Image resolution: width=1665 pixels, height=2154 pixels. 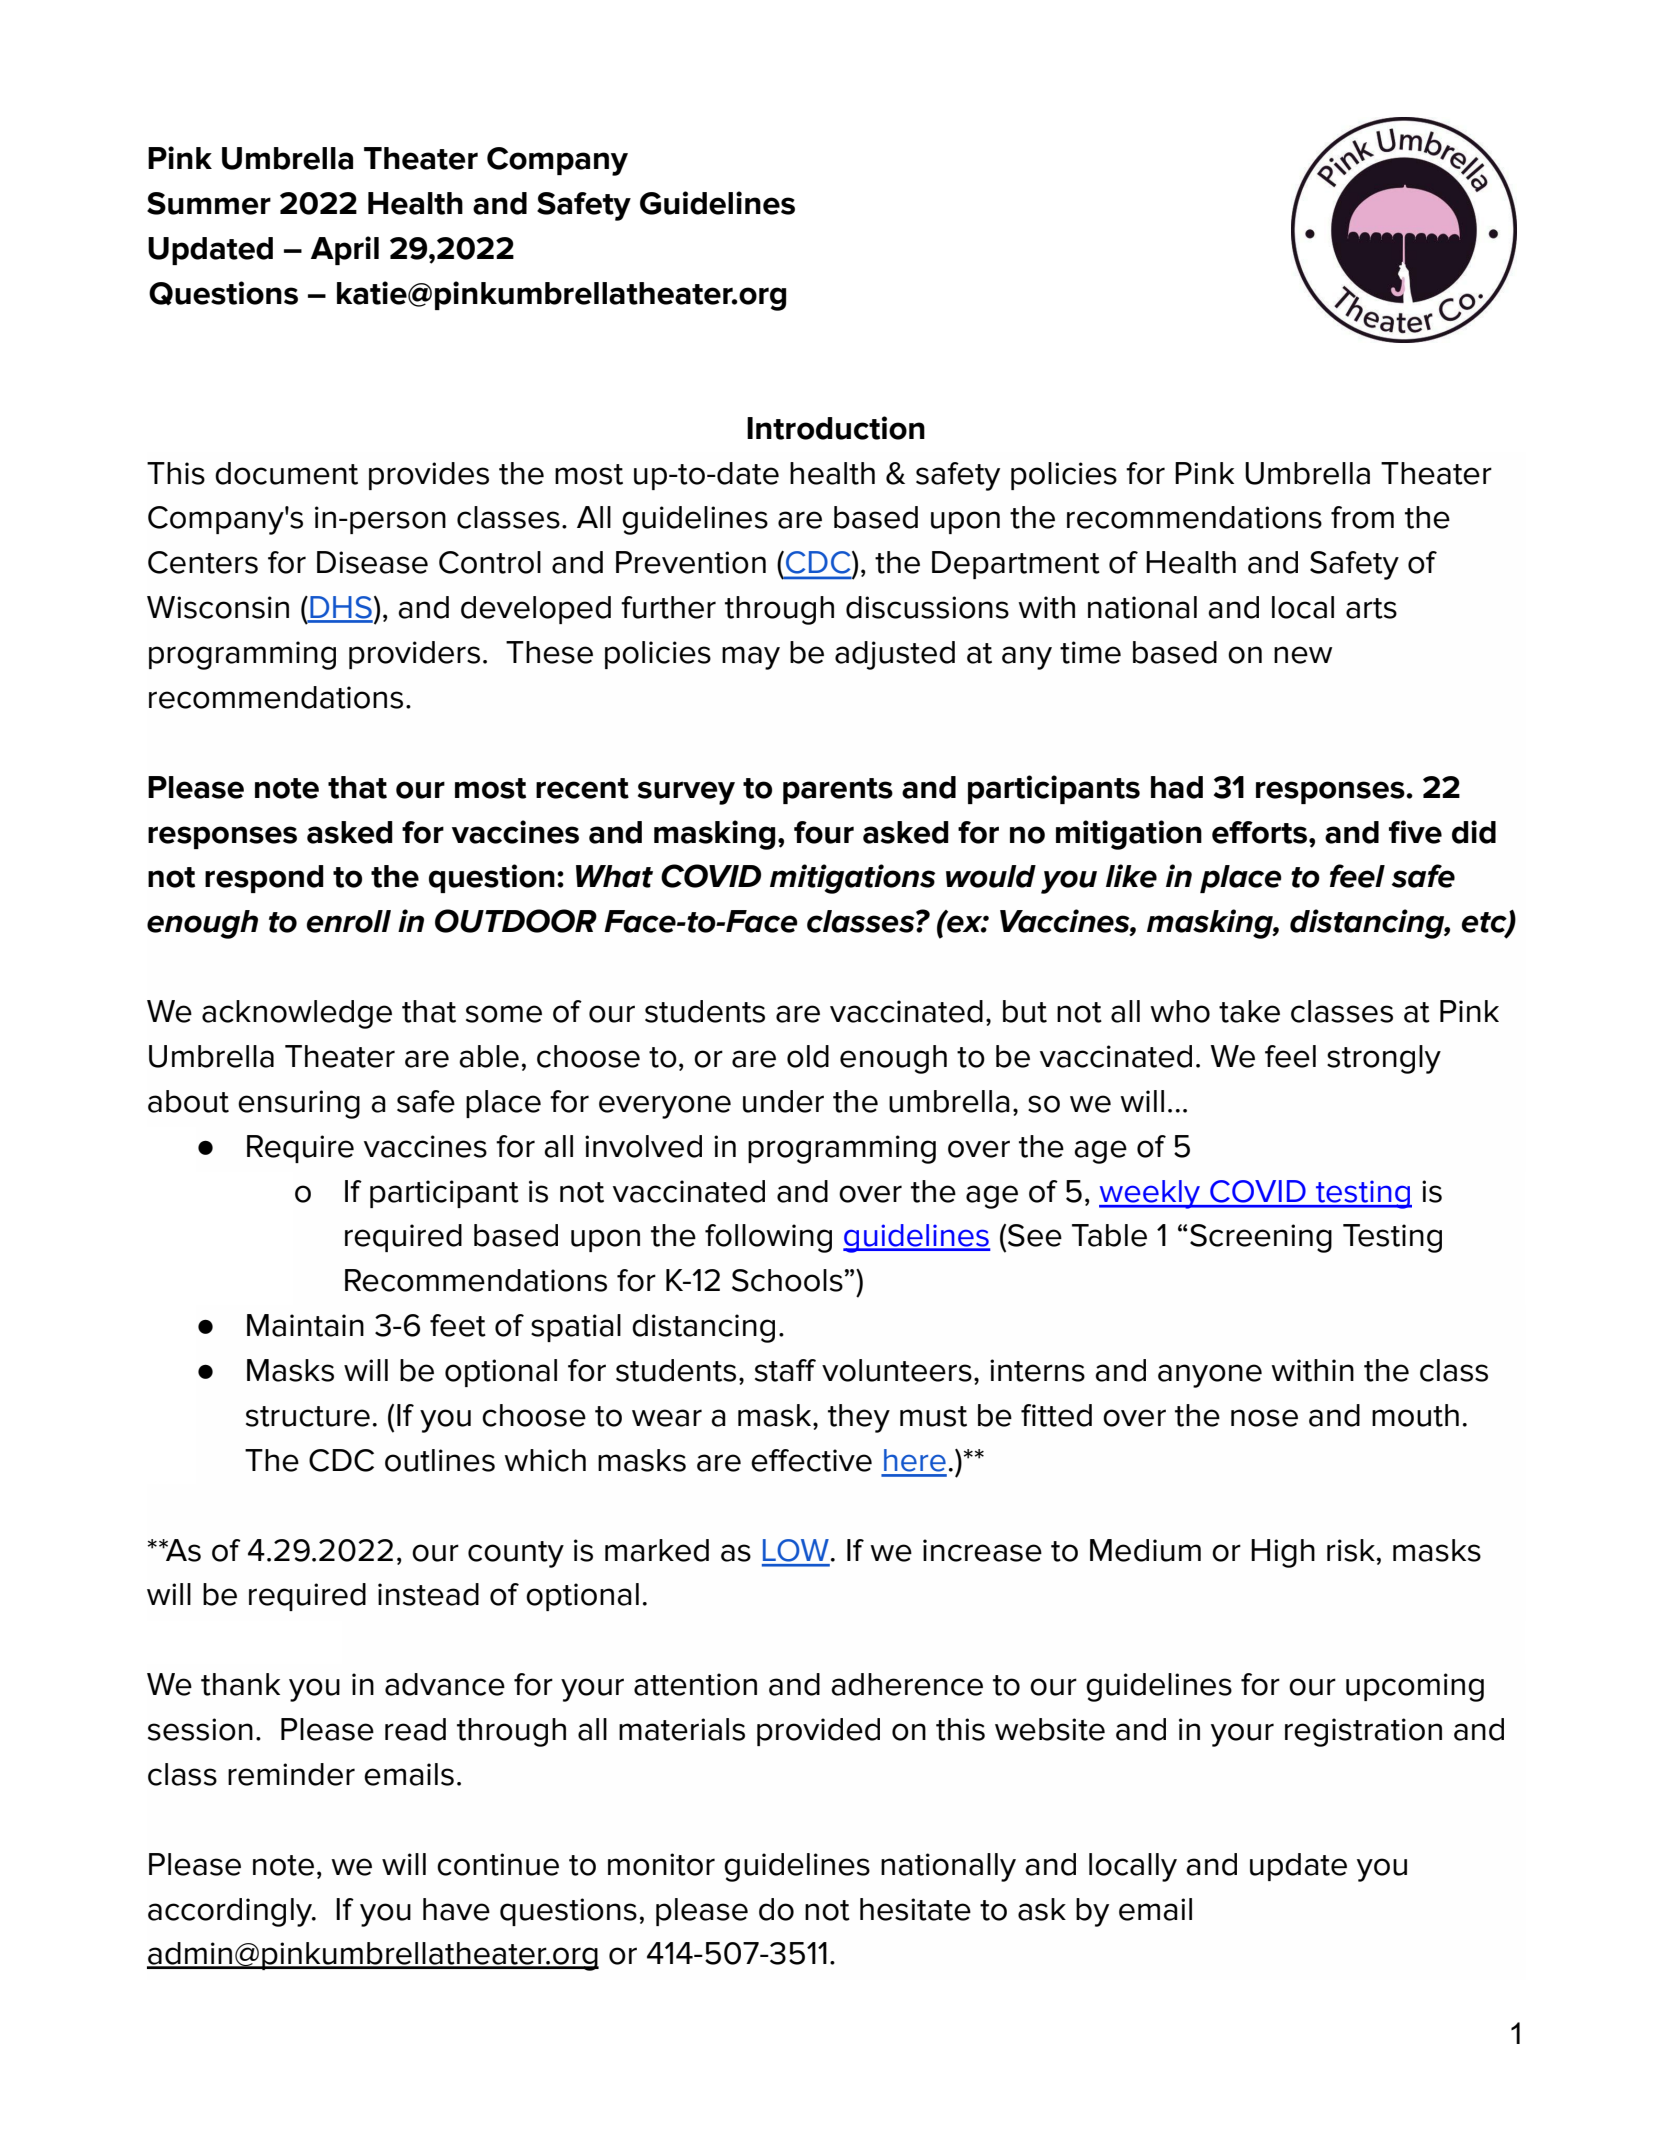 I want to click on from, so click(x=1362, y=517).
